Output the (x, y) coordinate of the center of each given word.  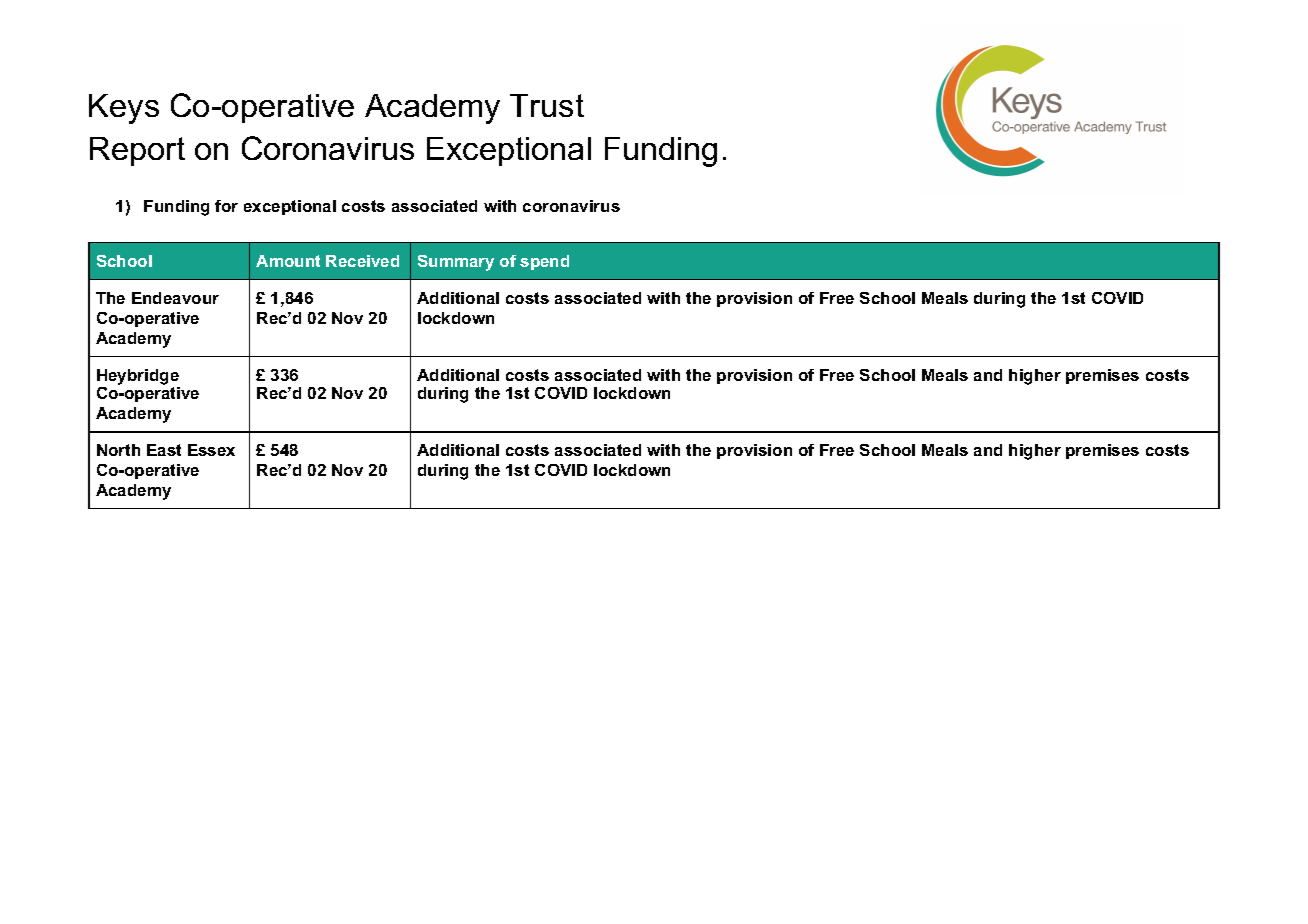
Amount (288, 261)
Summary (456, 263)
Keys (124, 109)
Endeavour (175, 298)
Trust (547, 105)
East (164, 450)
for (226, 206)
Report (137, 151)
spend (544, 262)
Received (362, 261)
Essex (211, 450)
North (118, 450)
